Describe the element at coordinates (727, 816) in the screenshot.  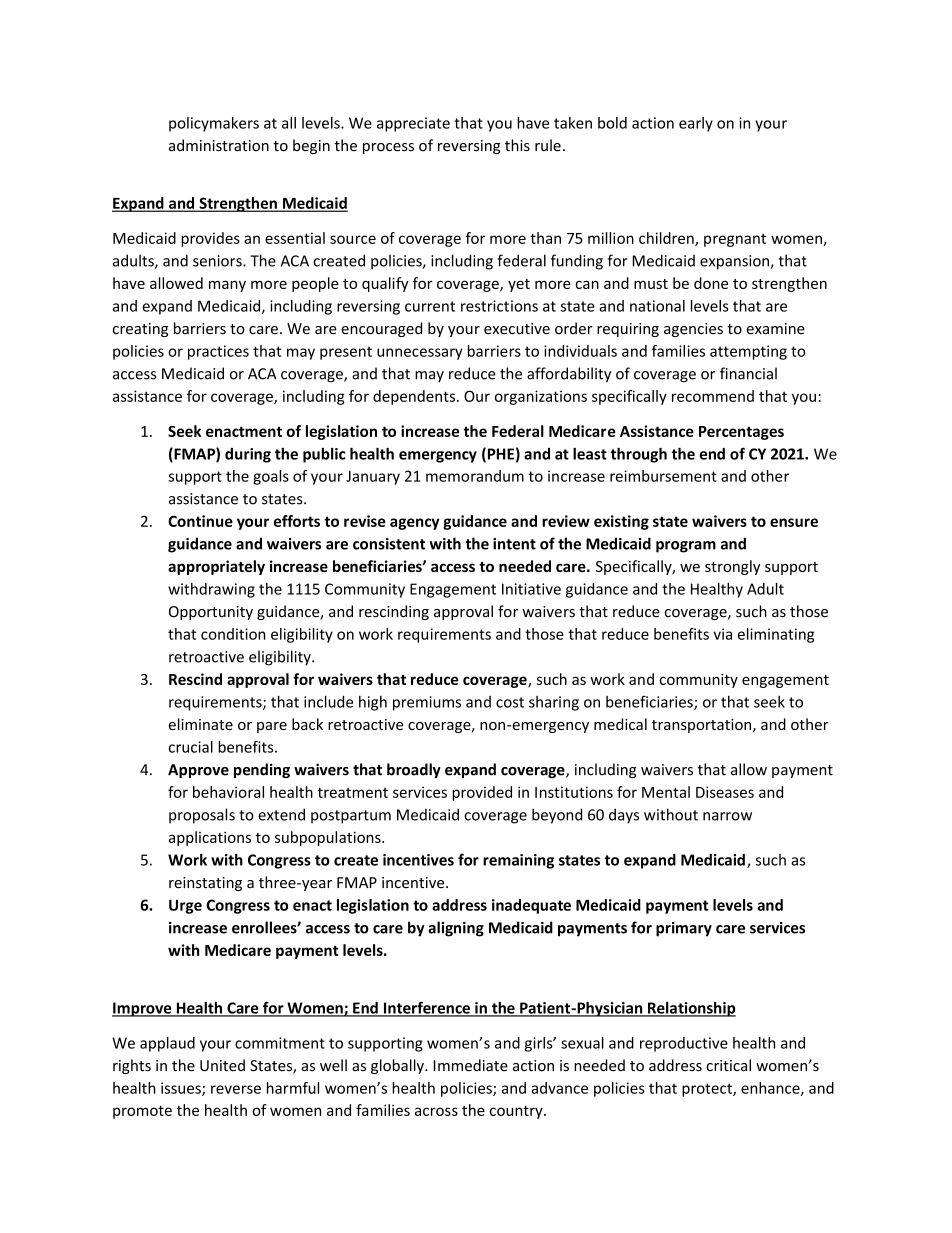
I see `narrow` at that location.
